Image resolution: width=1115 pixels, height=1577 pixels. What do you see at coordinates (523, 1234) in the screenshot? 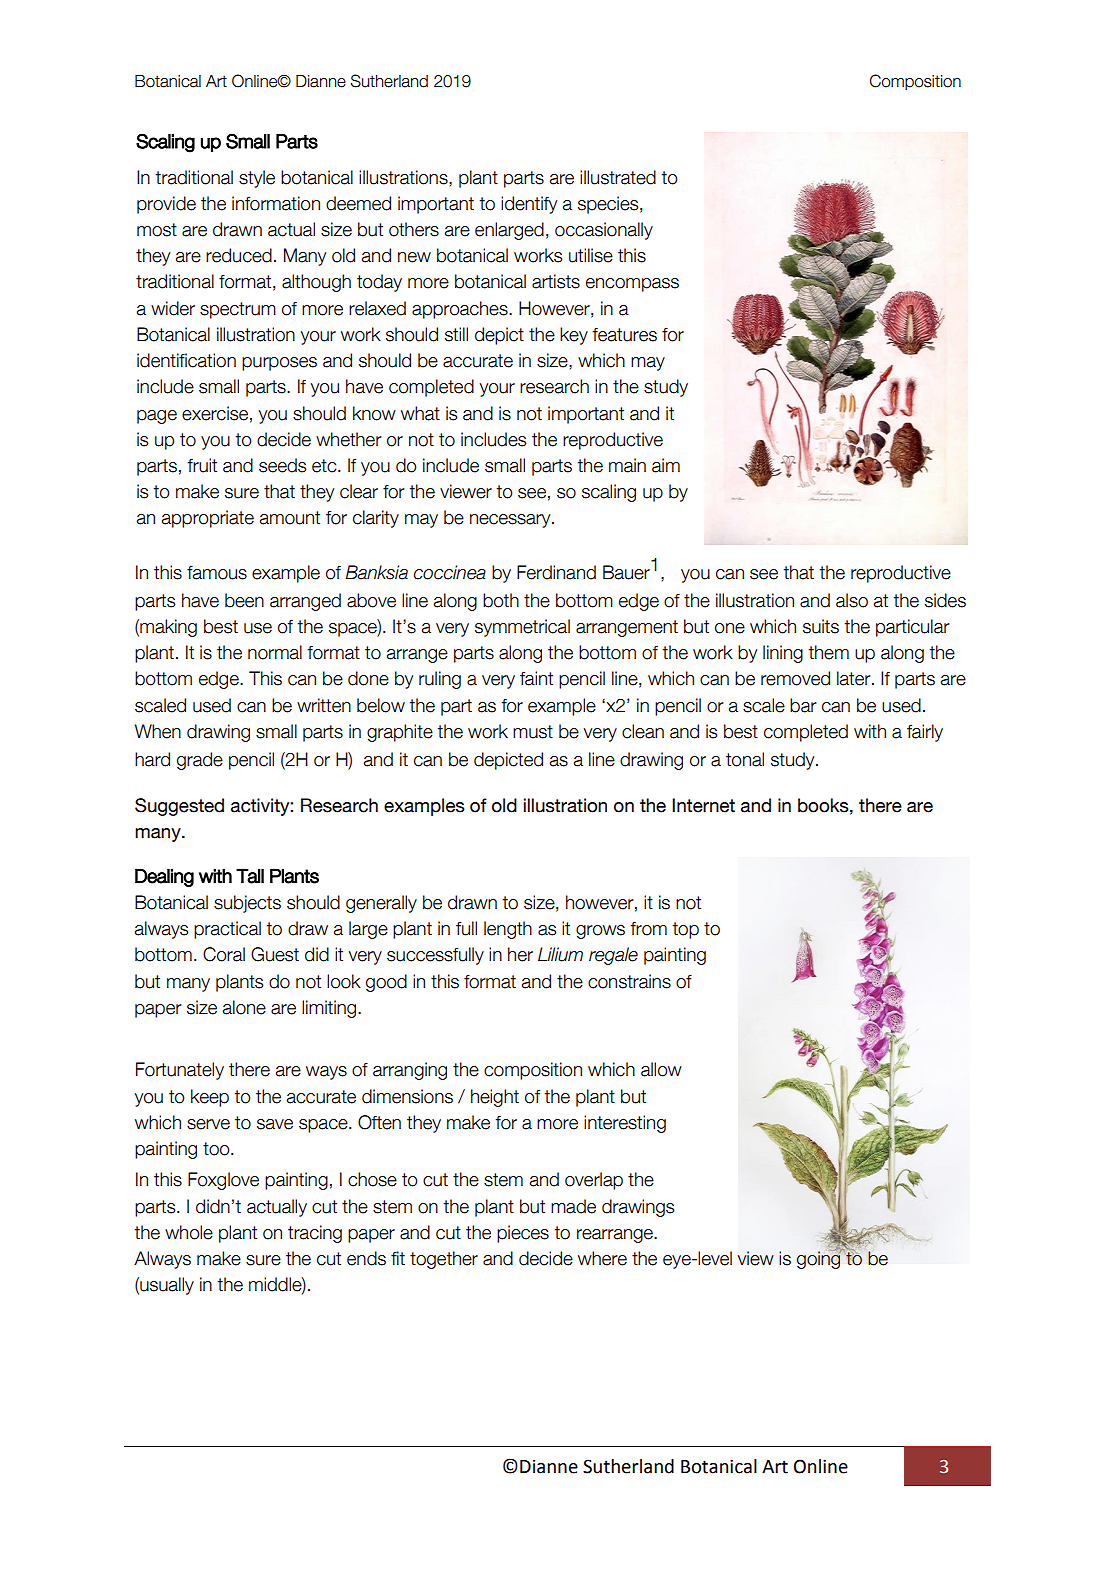
I see `pieces` at bounding box center [523, 1234].
